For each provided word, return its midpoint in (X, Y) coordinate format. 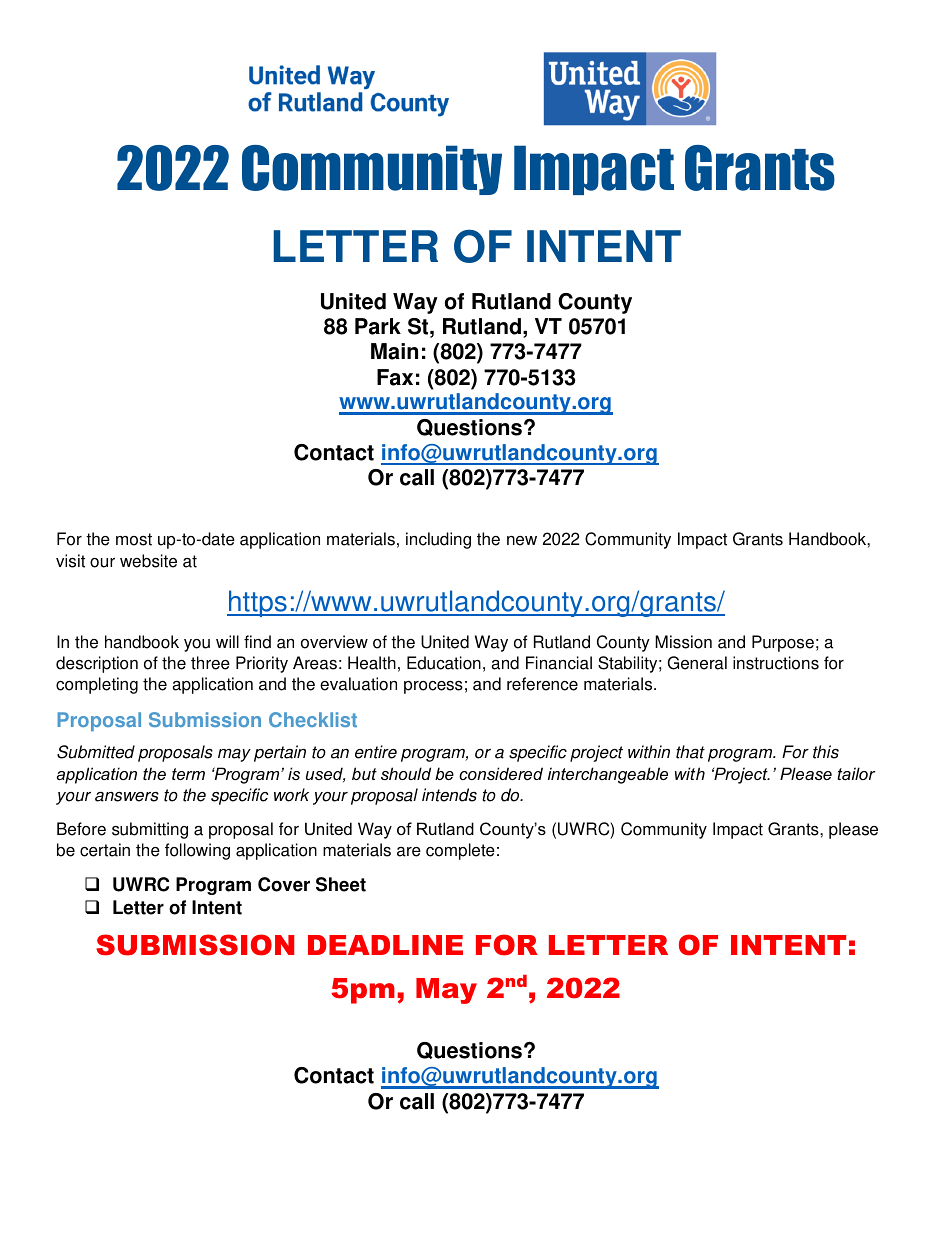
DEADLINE (385, 945)
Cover (284, 884)
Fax (395, 377)
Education (444, 663)
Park (378, 326)
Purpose (783, 643)
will (227, 641)
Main (394, 351)
